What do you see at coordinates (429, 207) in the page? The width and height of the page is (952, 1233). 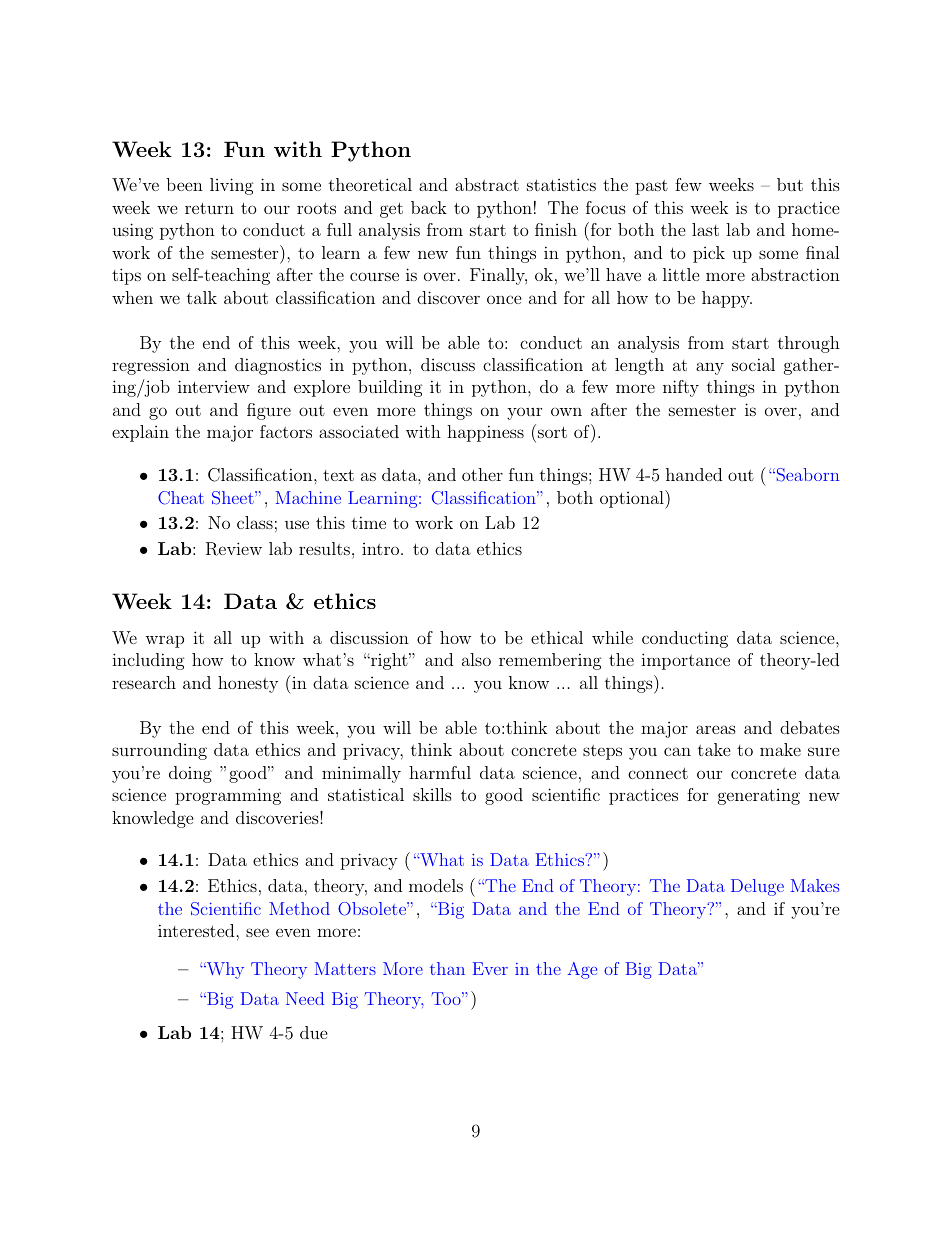 I see `back` at bounding box center [429, 207].
